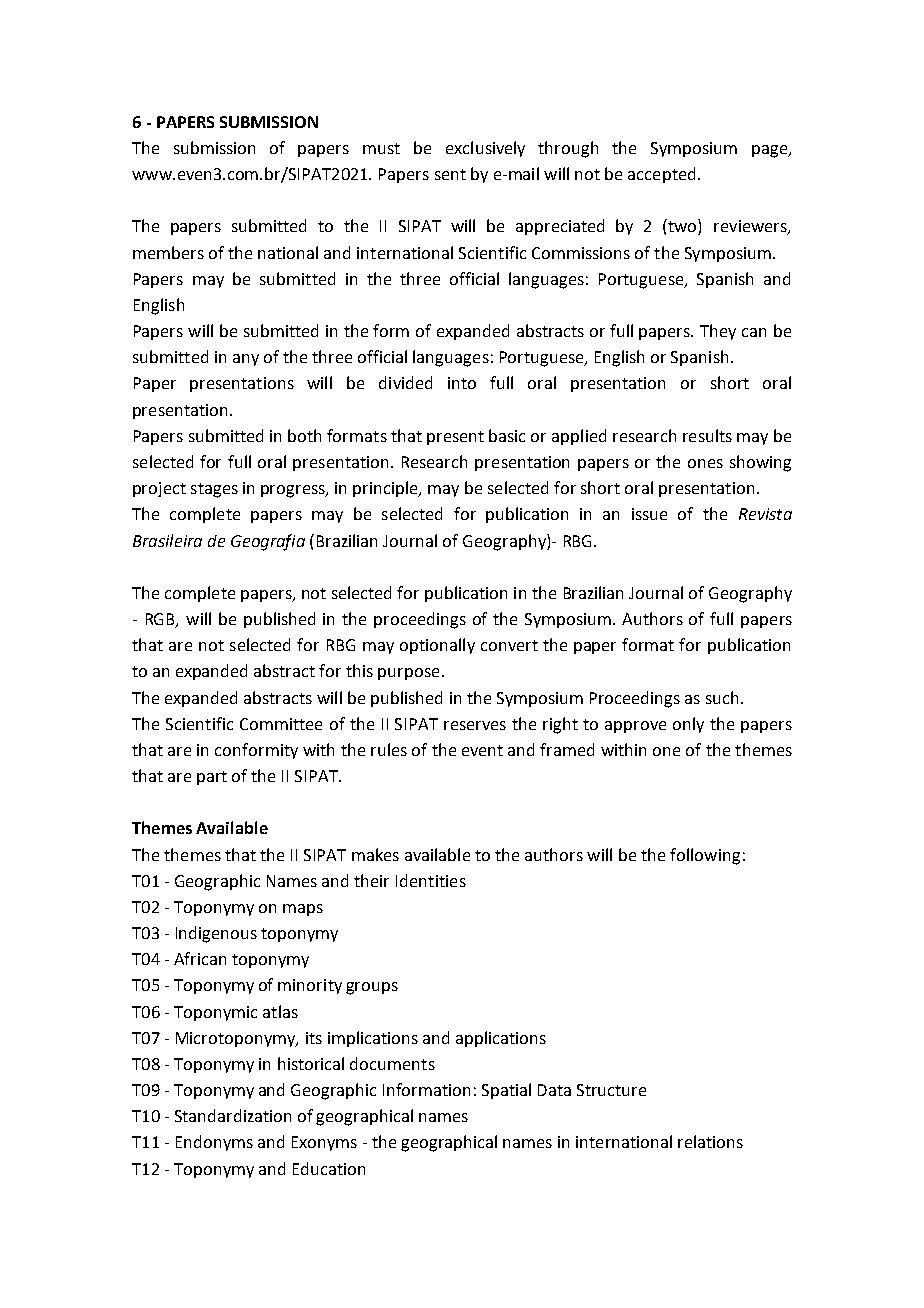 This screenshot has height=1308, width=924. I want to click on Standardization, so click(233, 1115).
